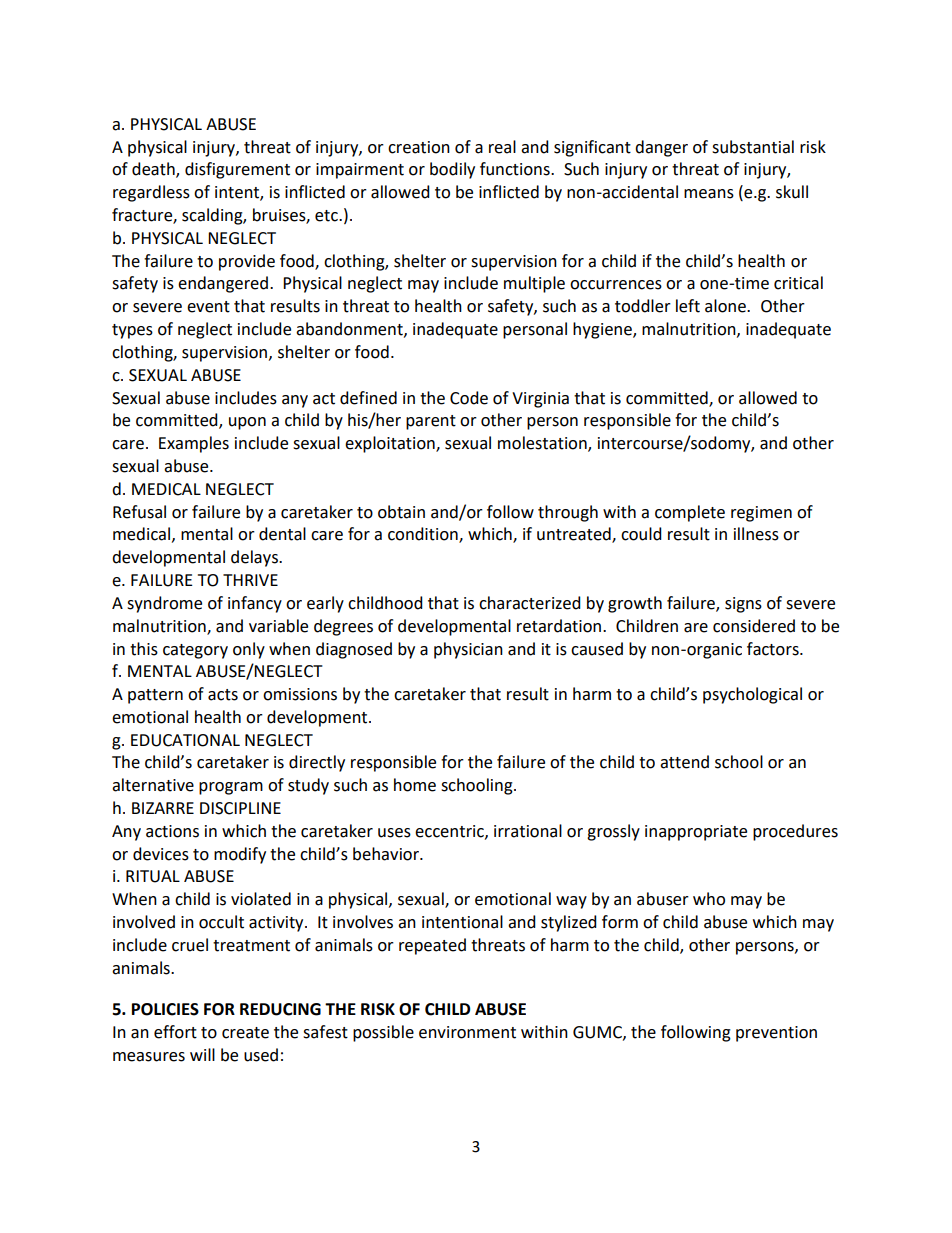 This image has height=1233, width=952. What do you see at coordinates (690, 513) in the image?
I see `complete` at bounding box center [690, 513].
